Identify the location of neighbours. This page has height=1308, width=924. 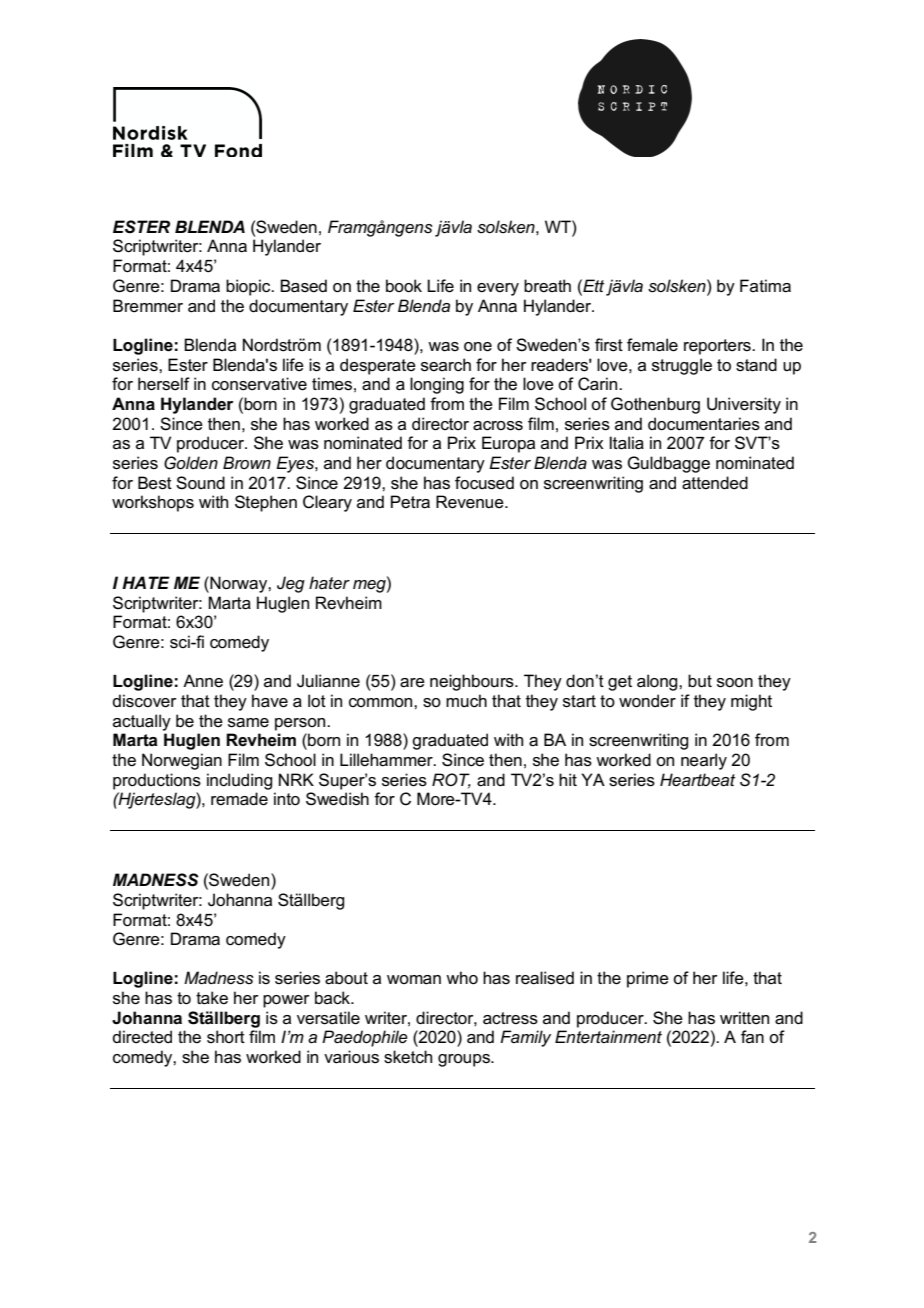
(473, 682).
